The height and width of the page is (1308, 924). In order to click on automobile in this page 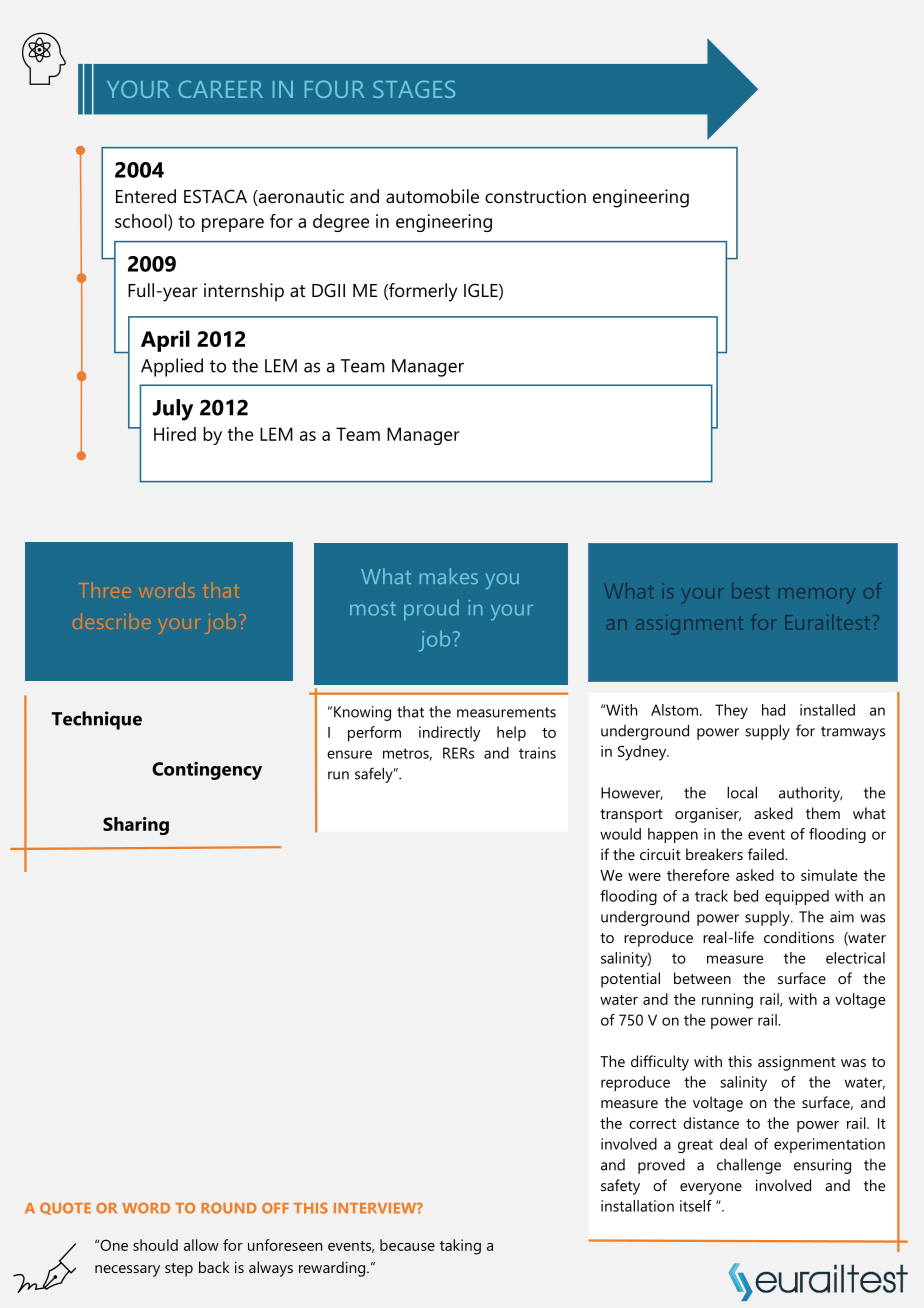, I will do `click(432, 196)`.
